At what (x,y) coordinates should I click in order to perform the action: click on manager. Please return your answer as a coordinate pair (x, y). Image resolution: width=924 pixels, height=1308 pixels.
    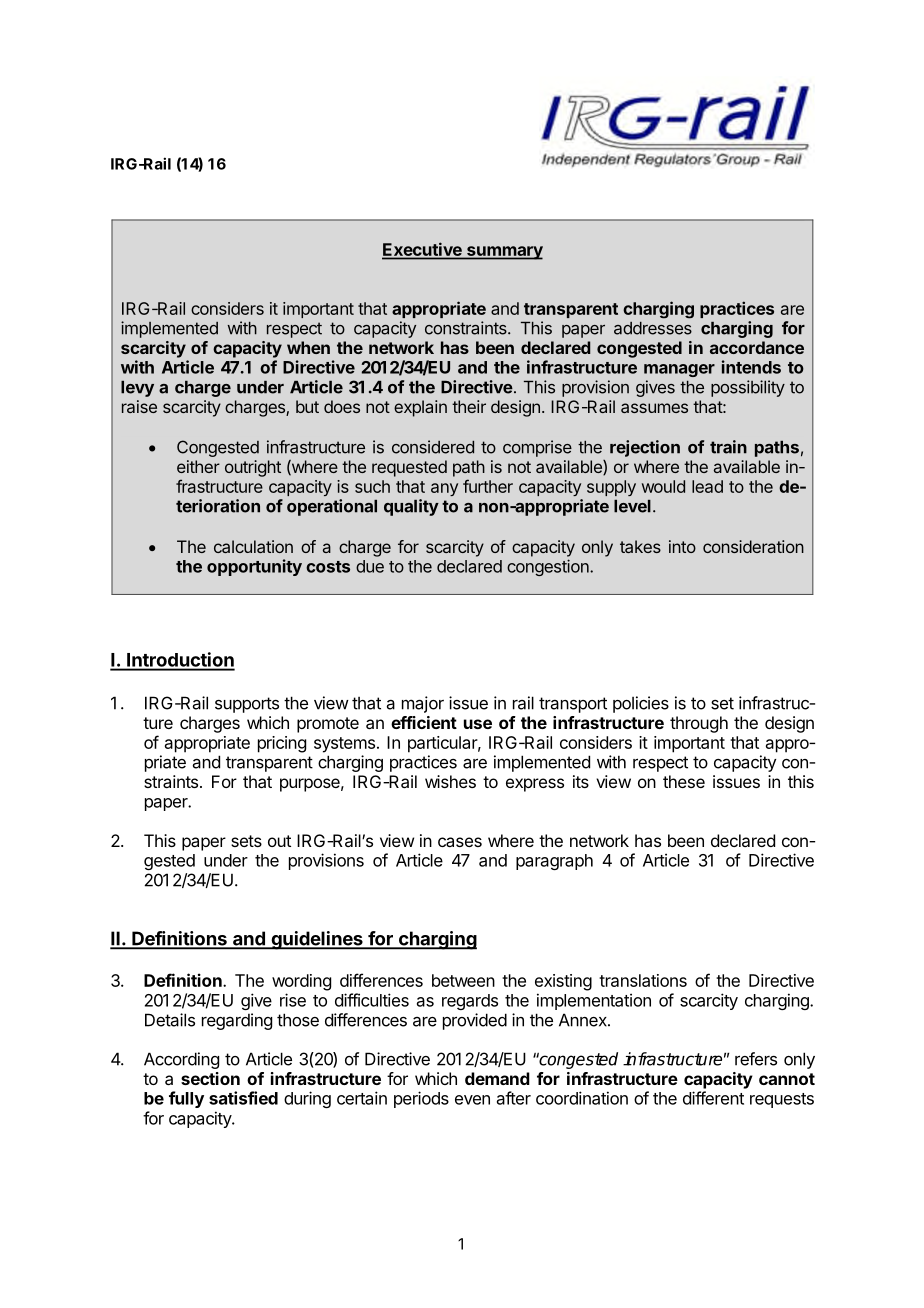
    Looking at the image, I should click on (679, 370).
